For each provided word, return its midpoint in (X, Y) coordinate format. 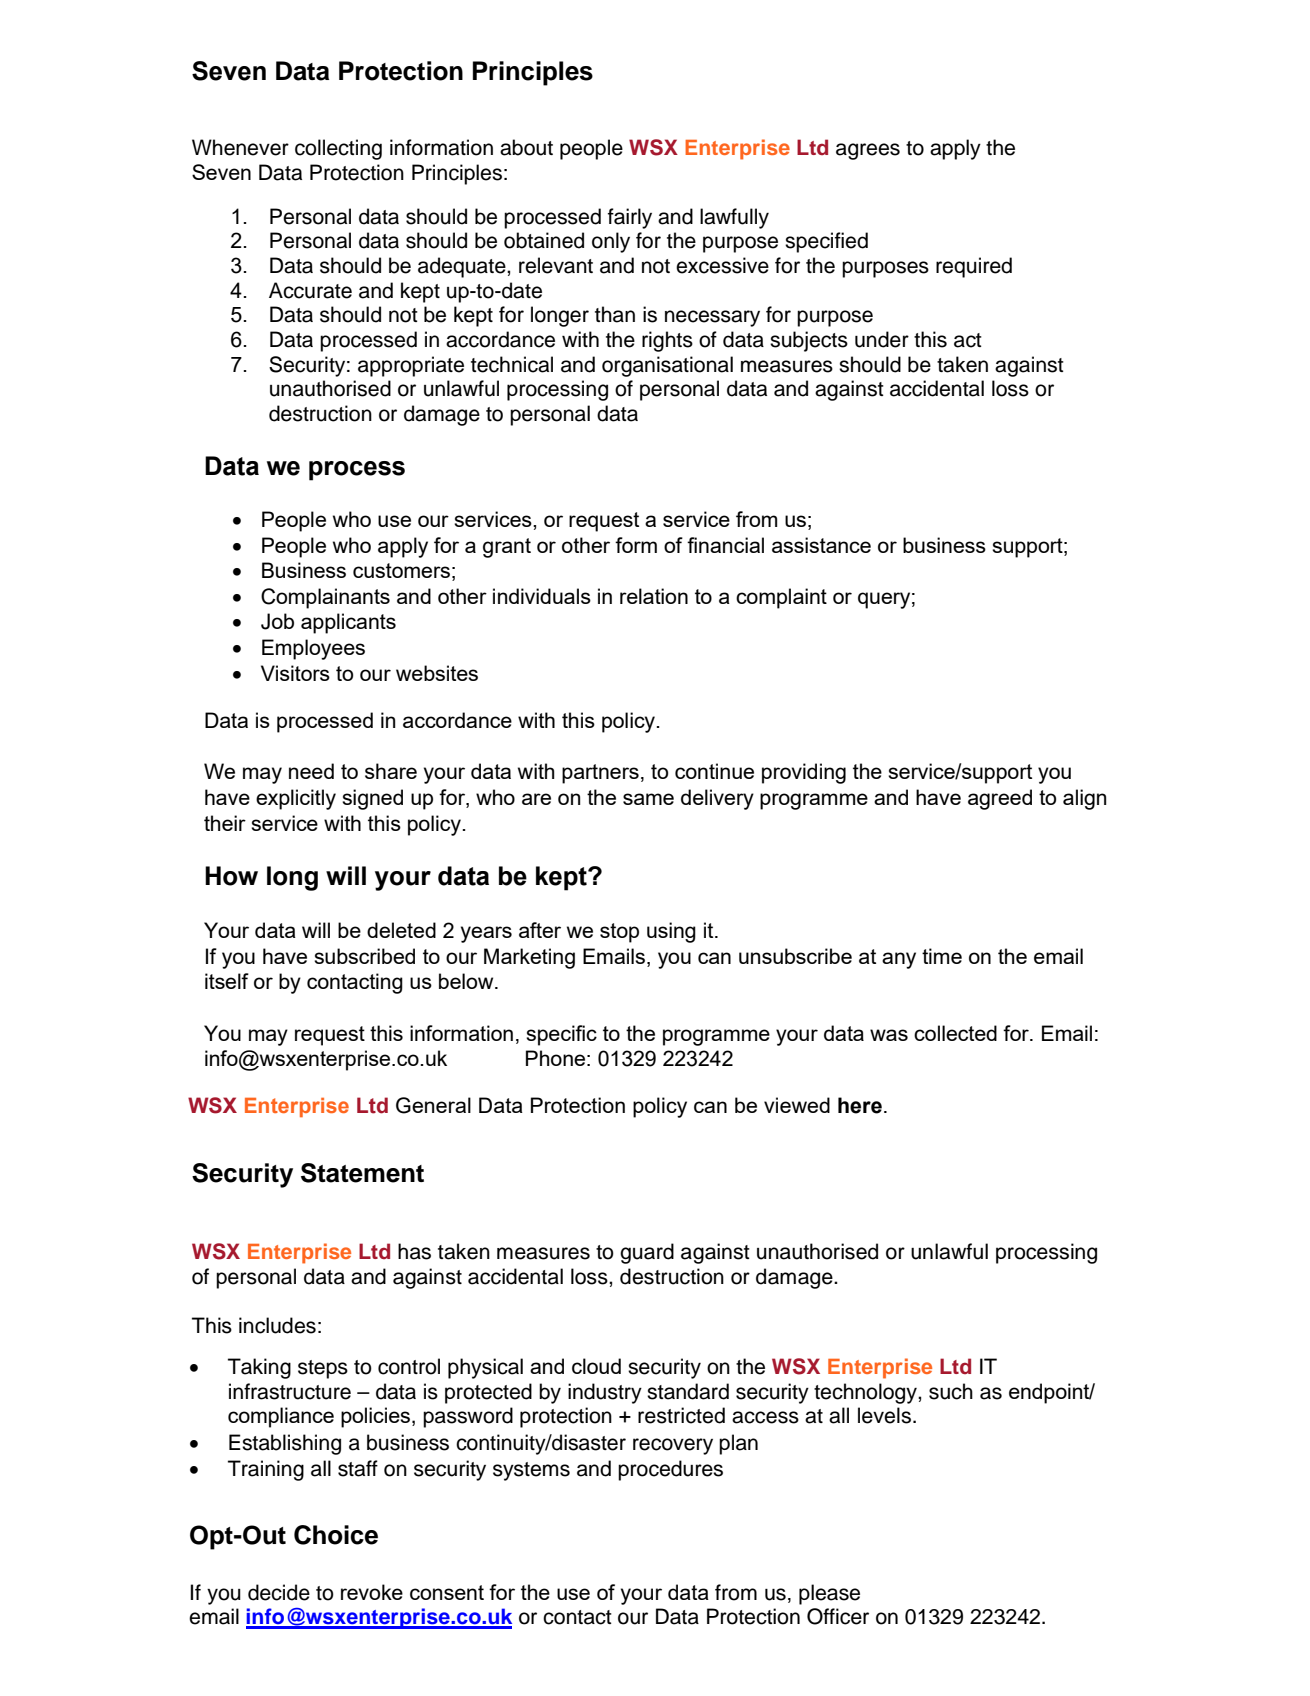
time (942, 956)
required (974, 267)
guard (647, 1253)
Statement (362, 1173)
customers (401, 570)
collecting (338, 149)
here (860, 1105)
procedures (670, 1470)
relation (654, 596)
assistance (821, 545)
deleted (401, 930)
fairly (630, 218)
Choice (336, 1535)
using (671, 932)
